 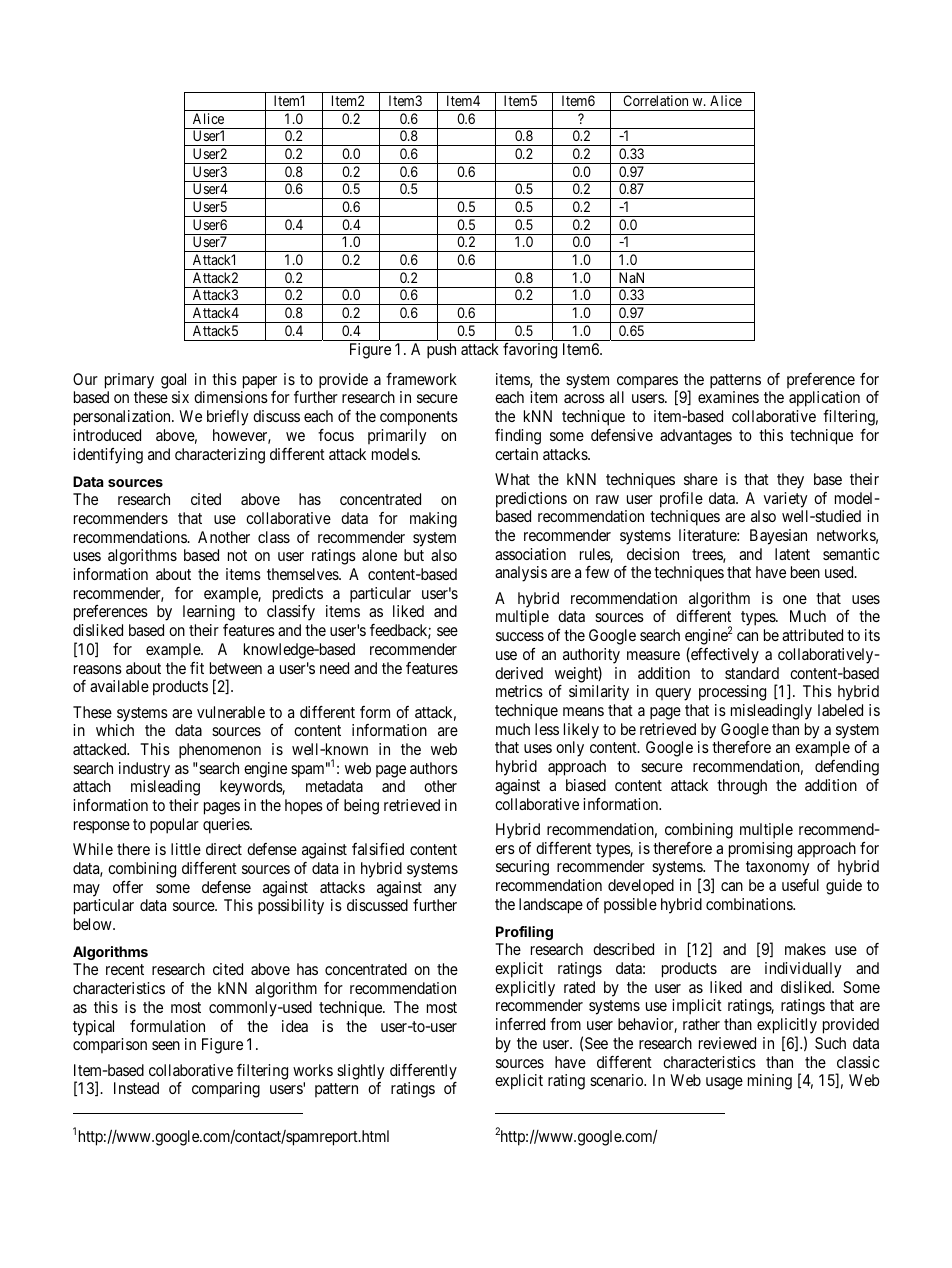 What do you see at coordinates (128, 887) in the page?
I see `offer` at bounding box center [128, 887].
